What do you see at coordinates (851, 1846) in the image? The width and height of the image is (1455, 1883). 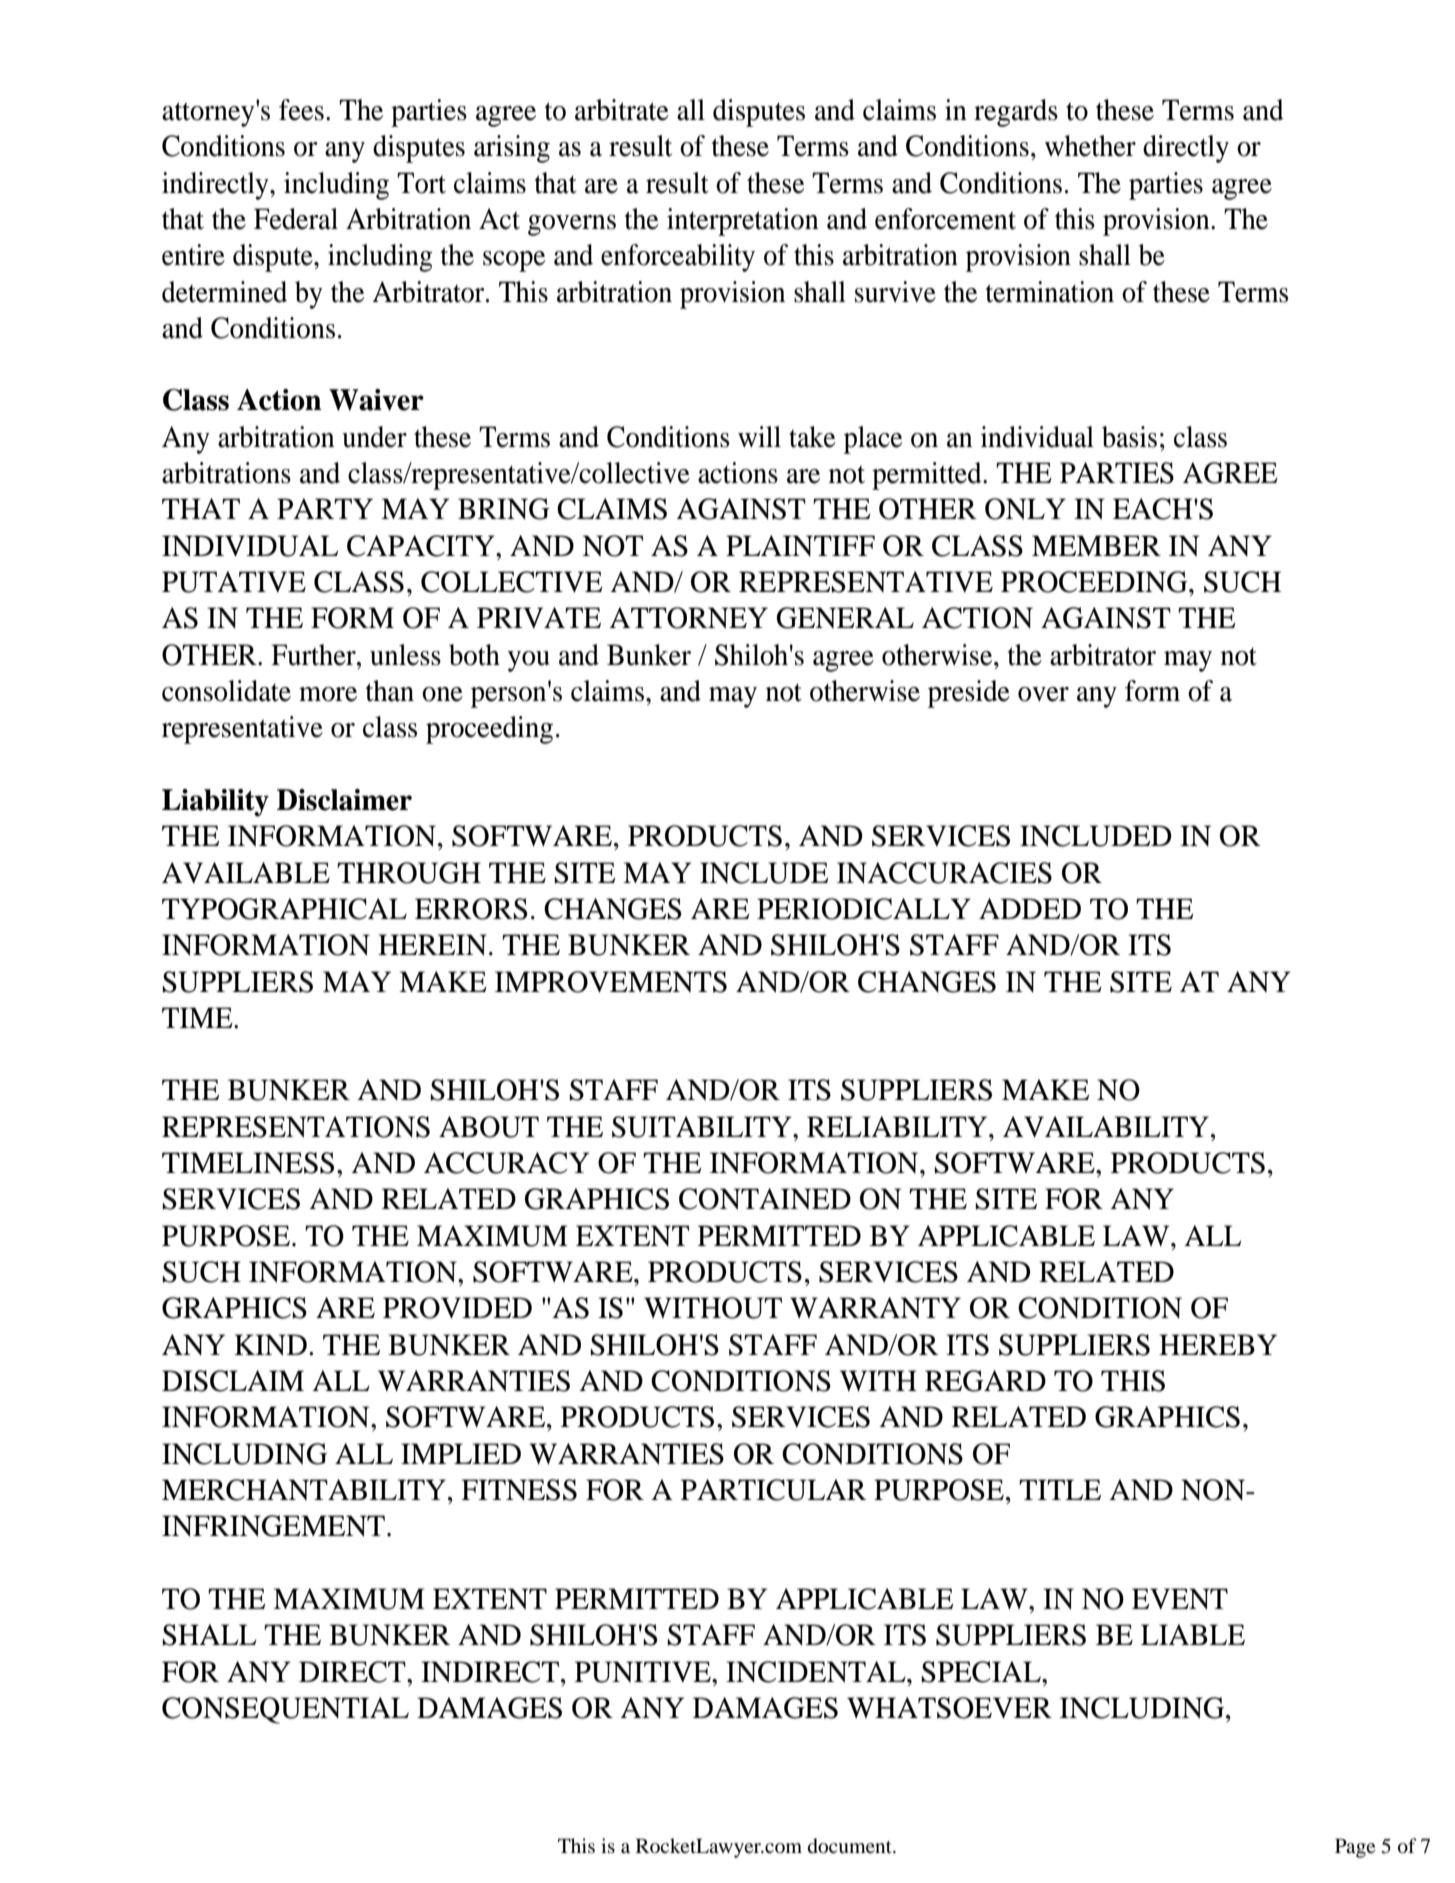 I see `document` at bounding box center [851, 1846].
